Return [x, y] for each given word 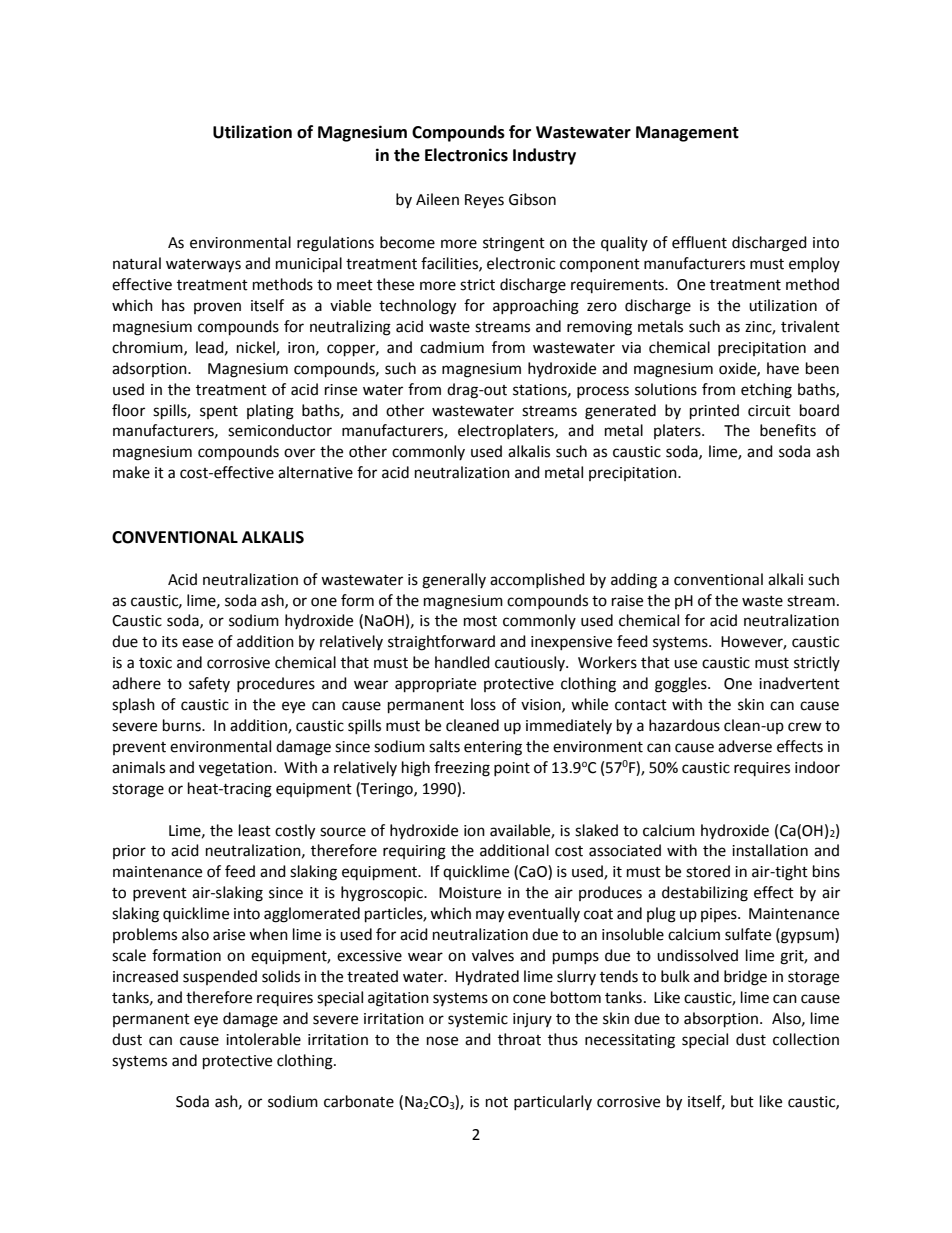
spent [219, 412]
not [497, 1102]
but [742, 1101]
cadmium [452, 347]
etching [766, 391]
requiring [414, 852]
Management [687, 134]
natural [137, 263]
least [255, 830]
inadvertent [799, 683]
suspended [220, 977]
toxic [155, 663]
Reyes [484, 201]
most [480, 621]
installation [770, 850]
